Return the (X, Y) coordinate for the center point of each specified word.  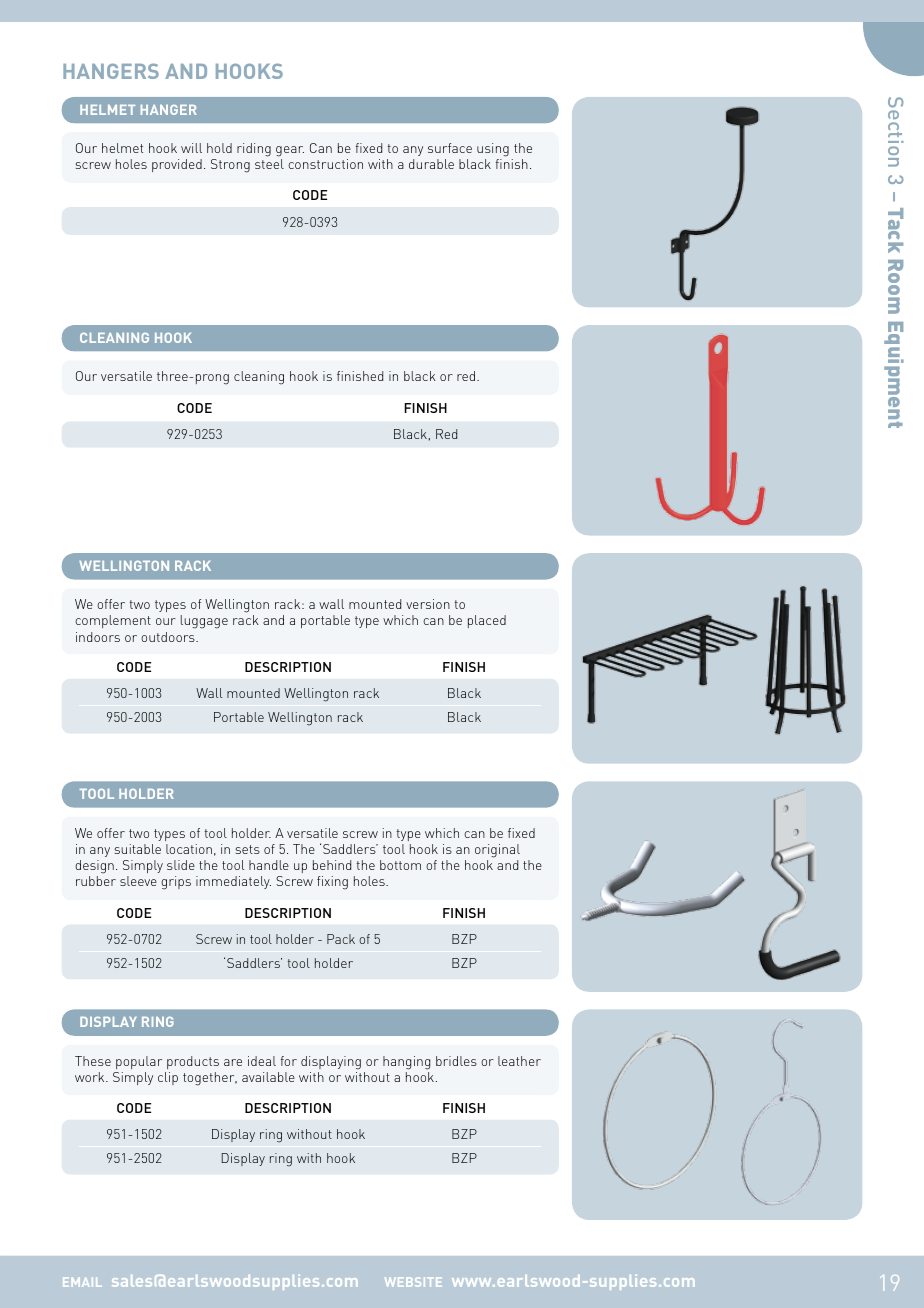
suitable (138, 849)
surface (450, 148)
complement (113, 621)
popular (139, 1062)
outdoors (169, 637)
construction (325, 164)
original (497, 851)
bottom (400, 865)
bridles (456, 1061)
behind (332, 865)
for (289, 1061)
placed (487, 621)
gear (290, 151)
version (428, 604)
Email (82, 1282)
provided (177, 165)
